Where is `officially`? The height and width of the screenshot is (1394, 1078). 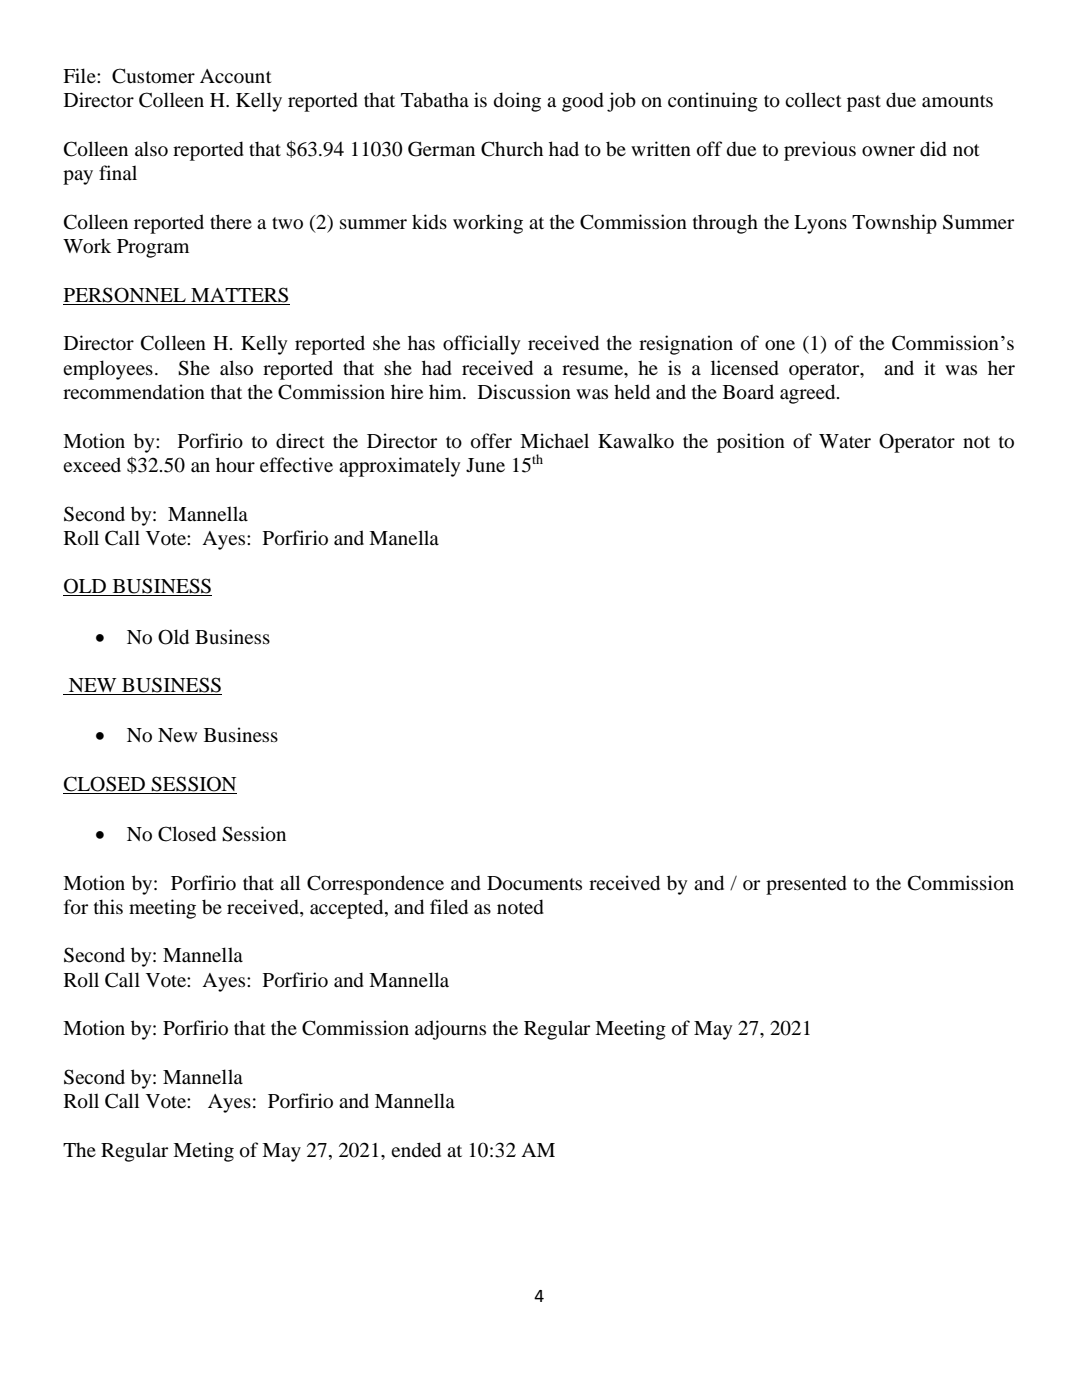
officially is located at coordinates (482, 345).
